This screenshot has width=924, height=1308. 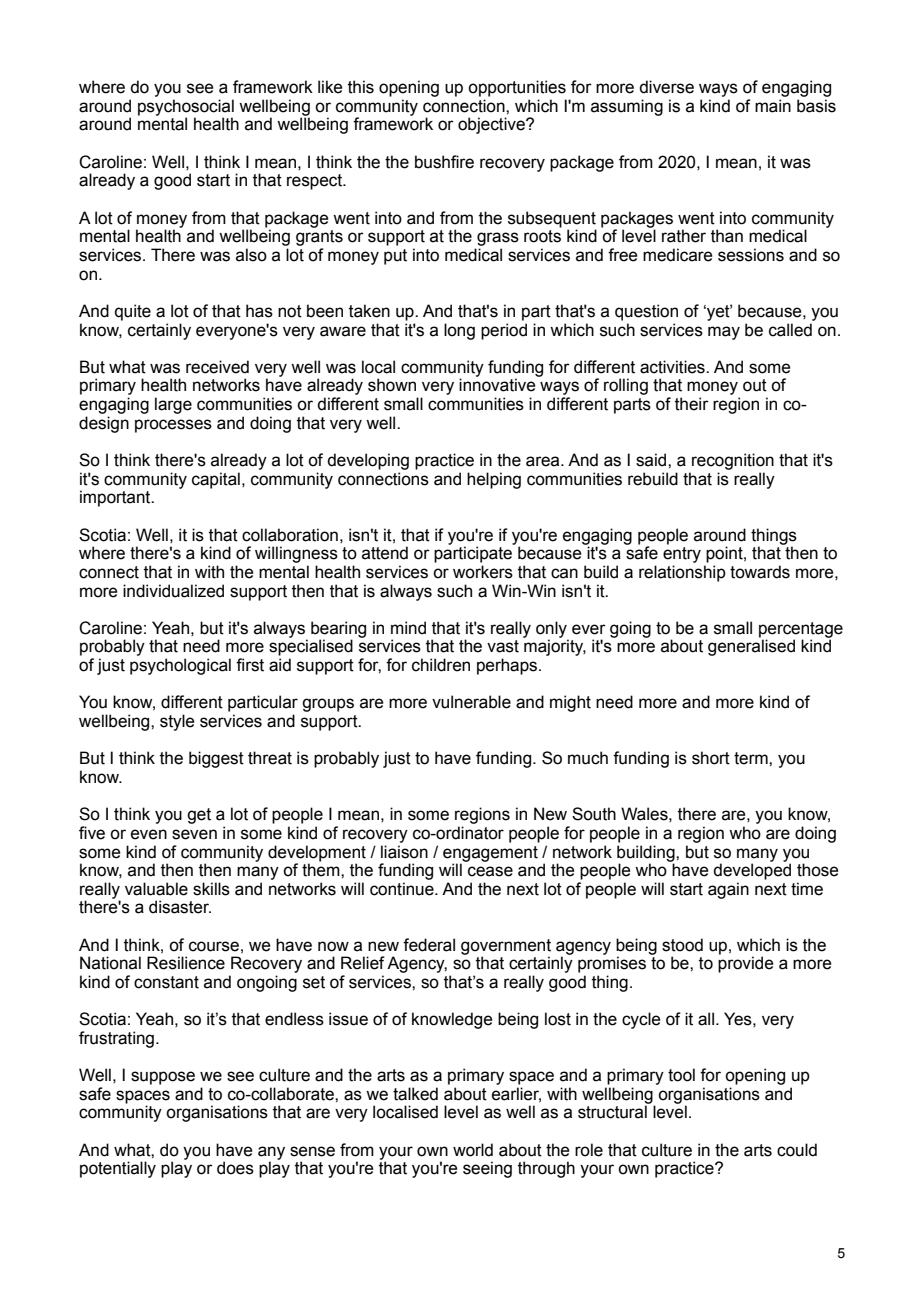 I want to click on main, so click(x=773, y=106).
